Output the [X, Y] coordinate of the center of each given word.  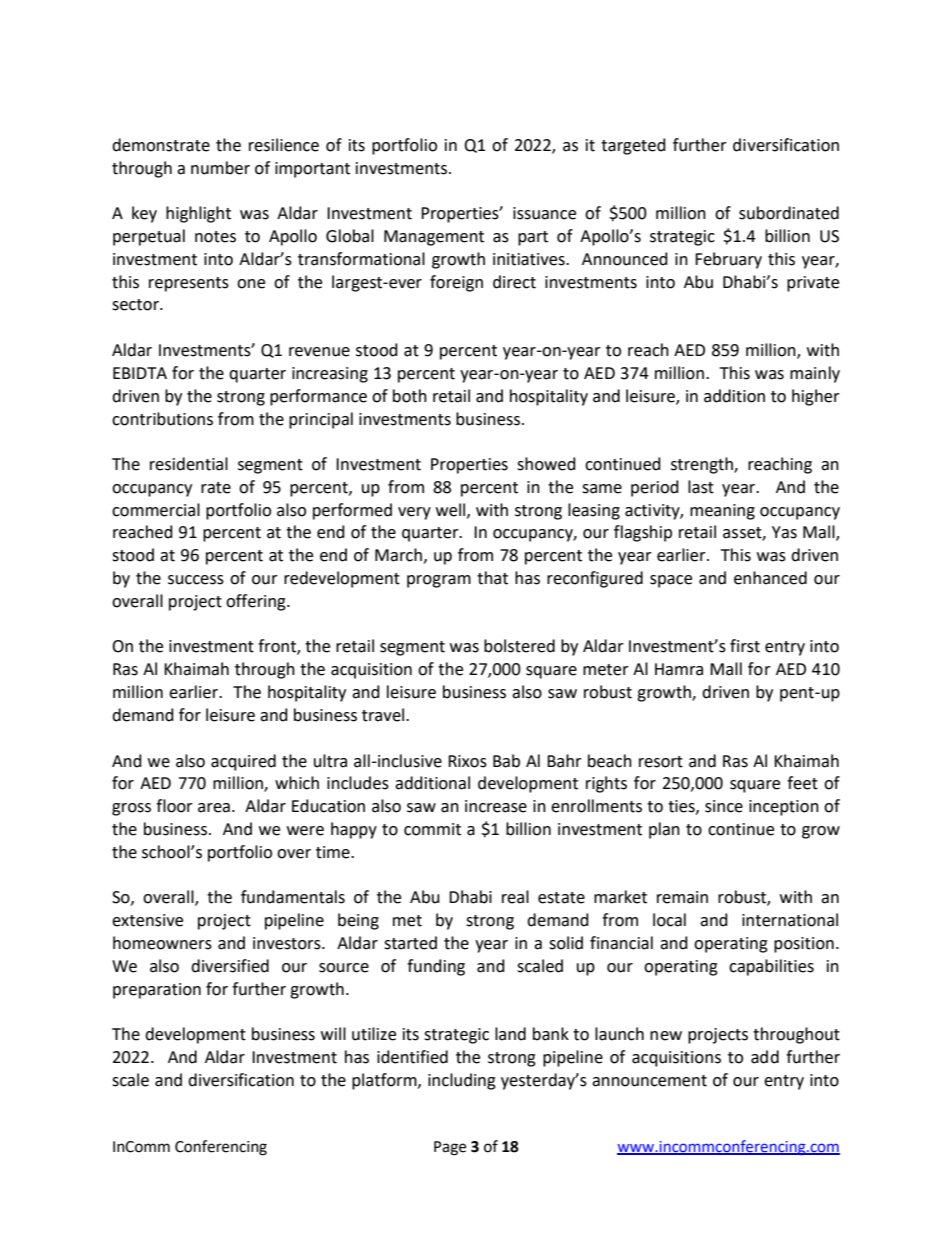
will [333, 1033]
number [220, 168]
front [278, 647]
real [515, 897]
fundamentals [293, 897]
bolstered [519, 646]
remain [682, 897]
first [745, 646]
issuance [544, 213]
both [410, 396]
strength [703, 465]
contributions [162, 419]
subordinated [789, 213]
